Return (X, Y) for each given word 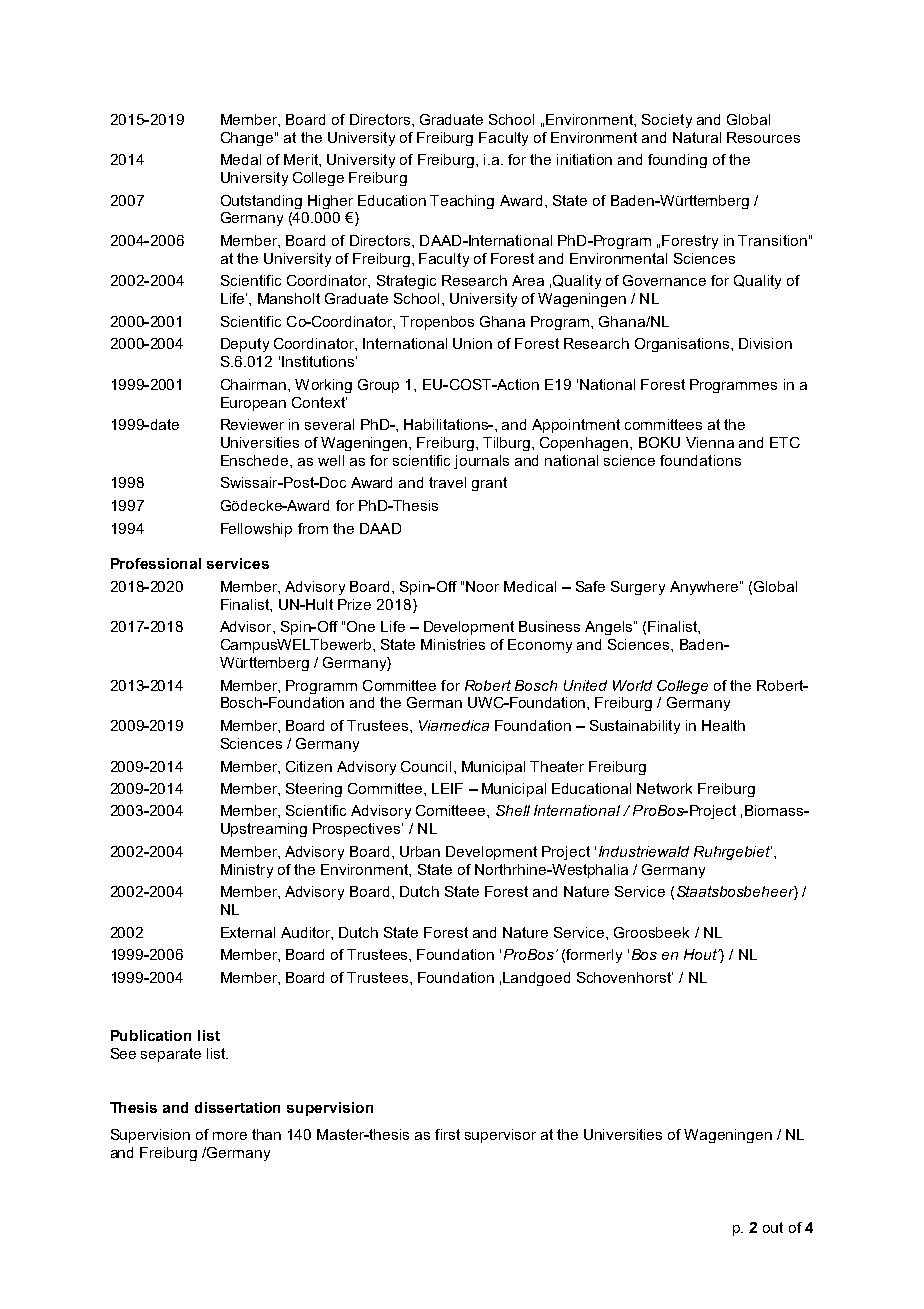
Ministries (453, 644)
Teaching (462, 202)
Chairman (255, 384)
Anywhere (704, 588)
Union (472, 343)
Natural (697, 137)
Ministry (247, 871)
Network (664, 788)
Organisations (683, 345)
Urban (420, 851)
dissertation (237, 1107)
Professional (156, 563)
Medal (241, 159)
